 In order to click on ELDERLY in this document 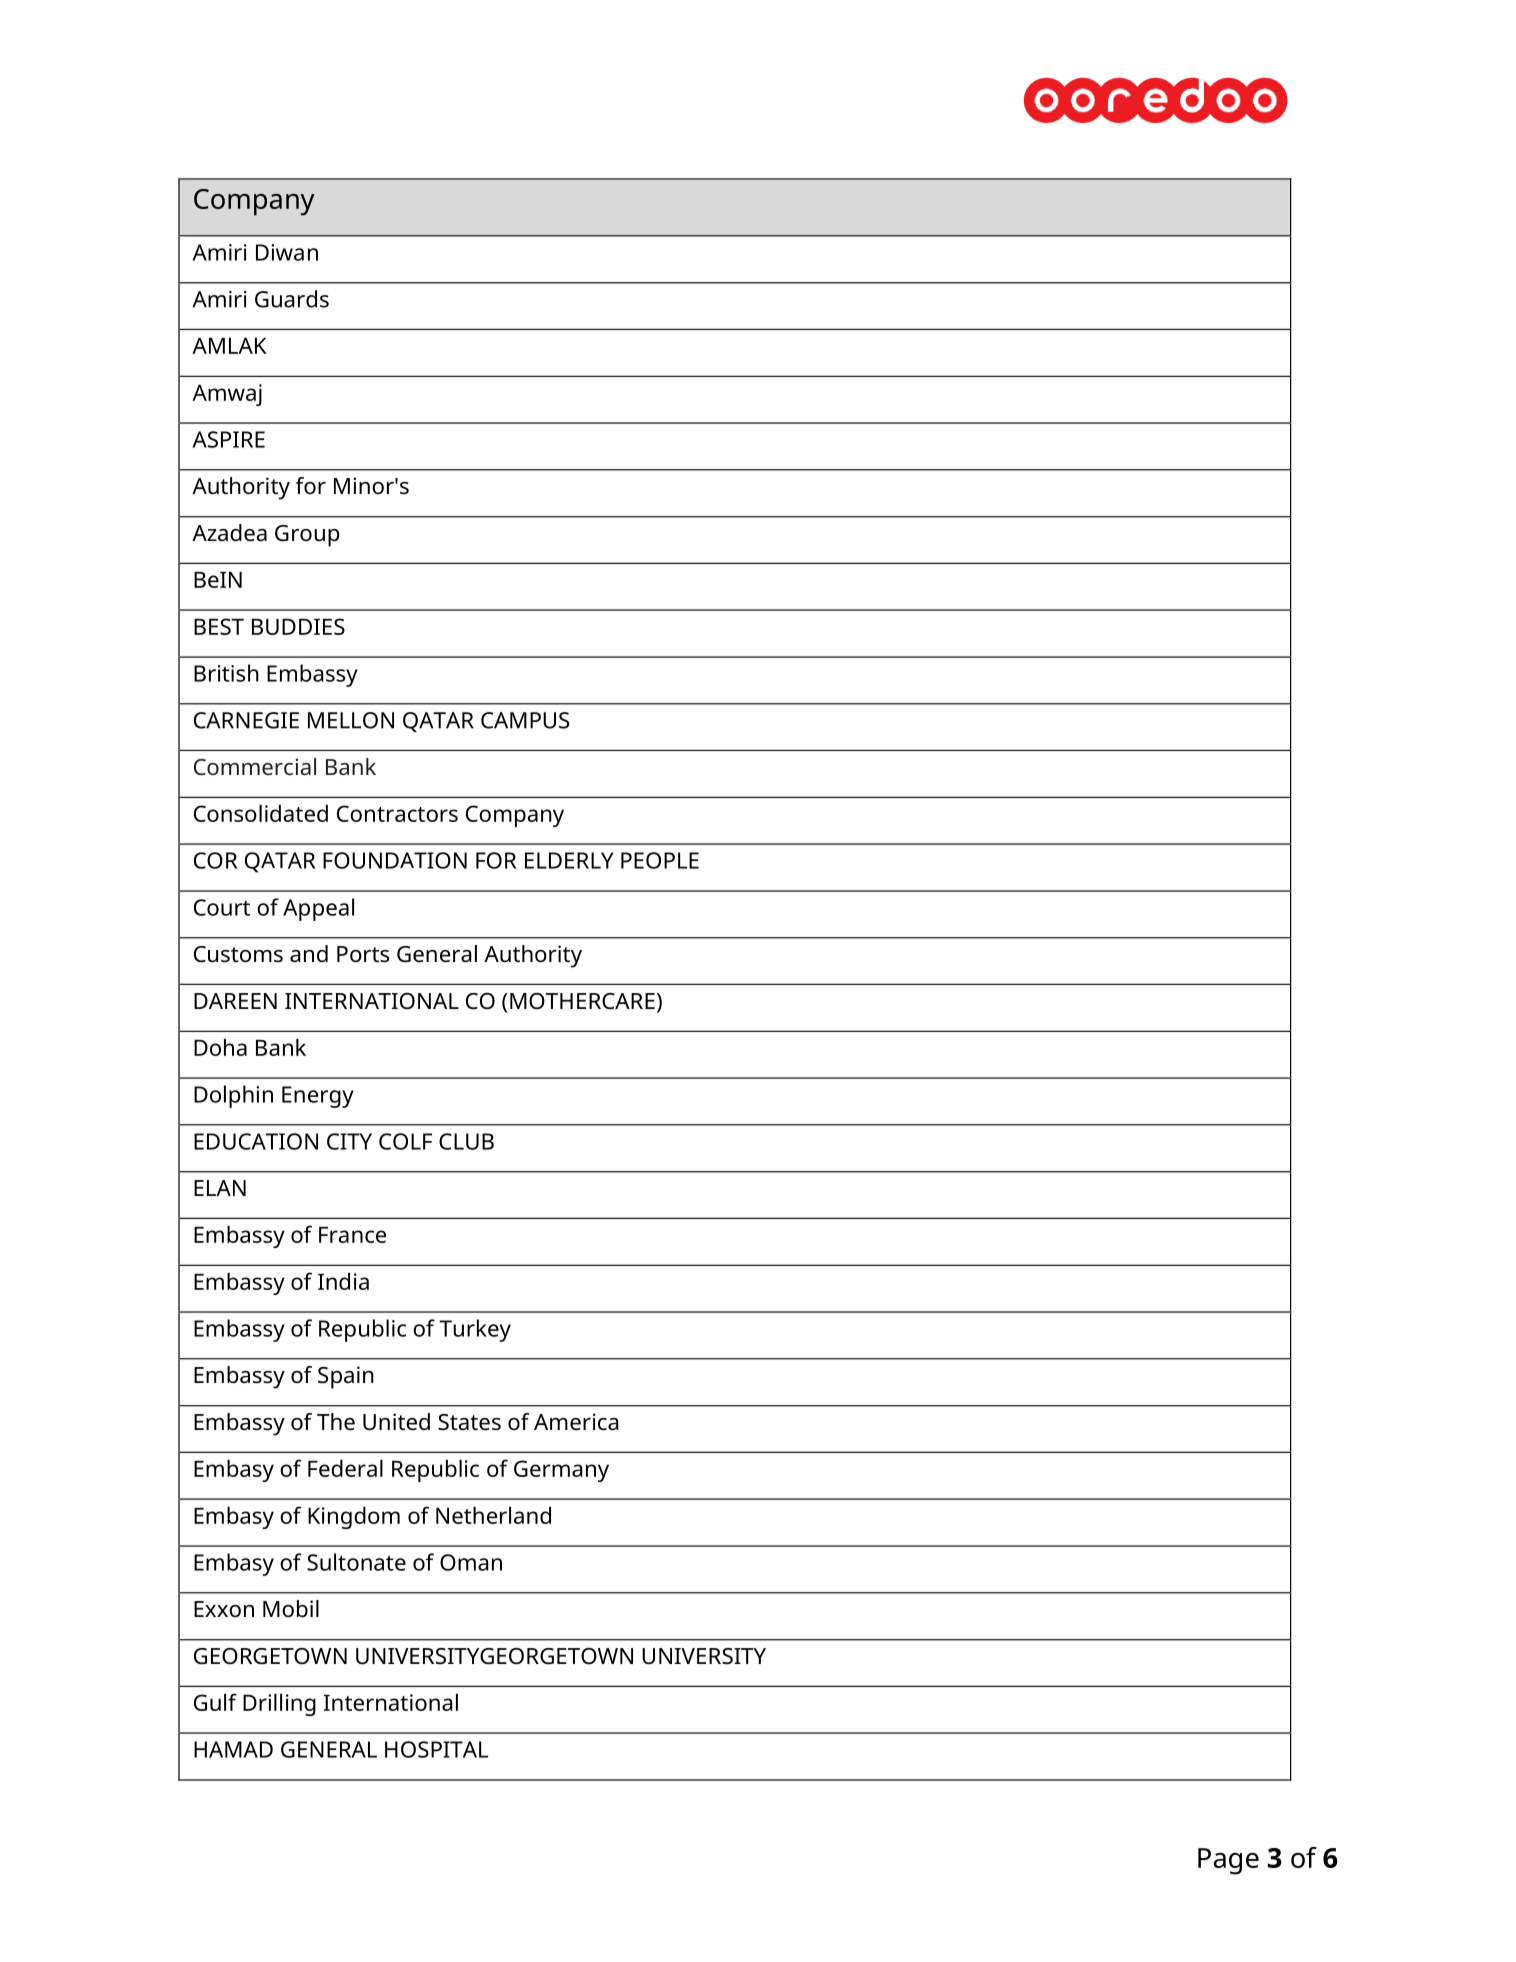, I will do `click(569, 860)`.
